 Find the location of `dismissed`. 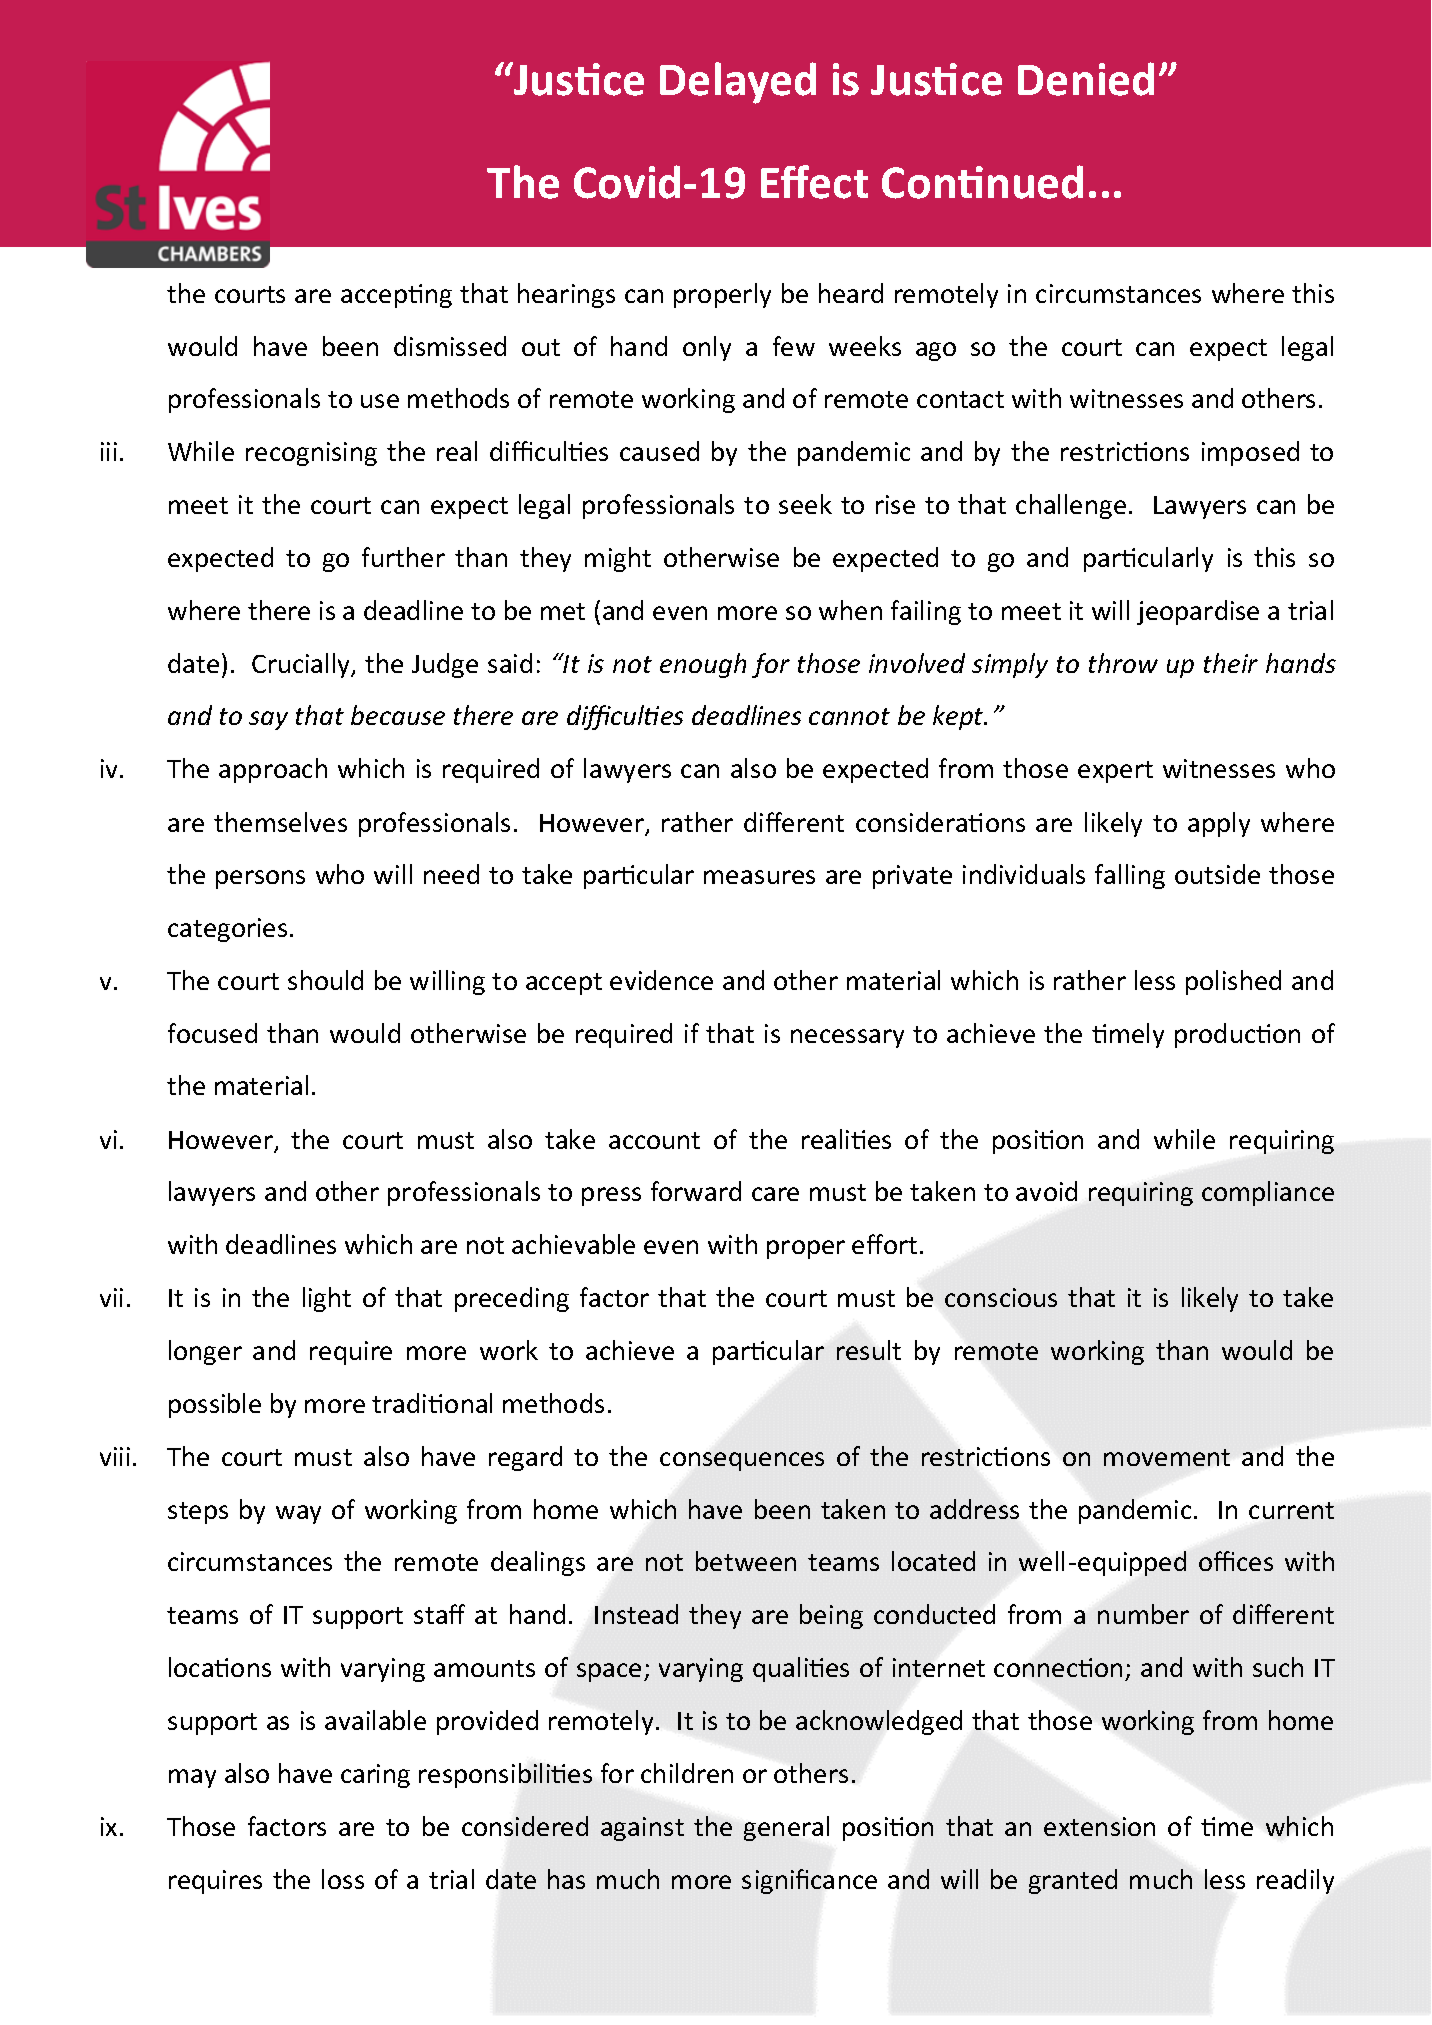

dismissed is located at coordinates (450, 346).
